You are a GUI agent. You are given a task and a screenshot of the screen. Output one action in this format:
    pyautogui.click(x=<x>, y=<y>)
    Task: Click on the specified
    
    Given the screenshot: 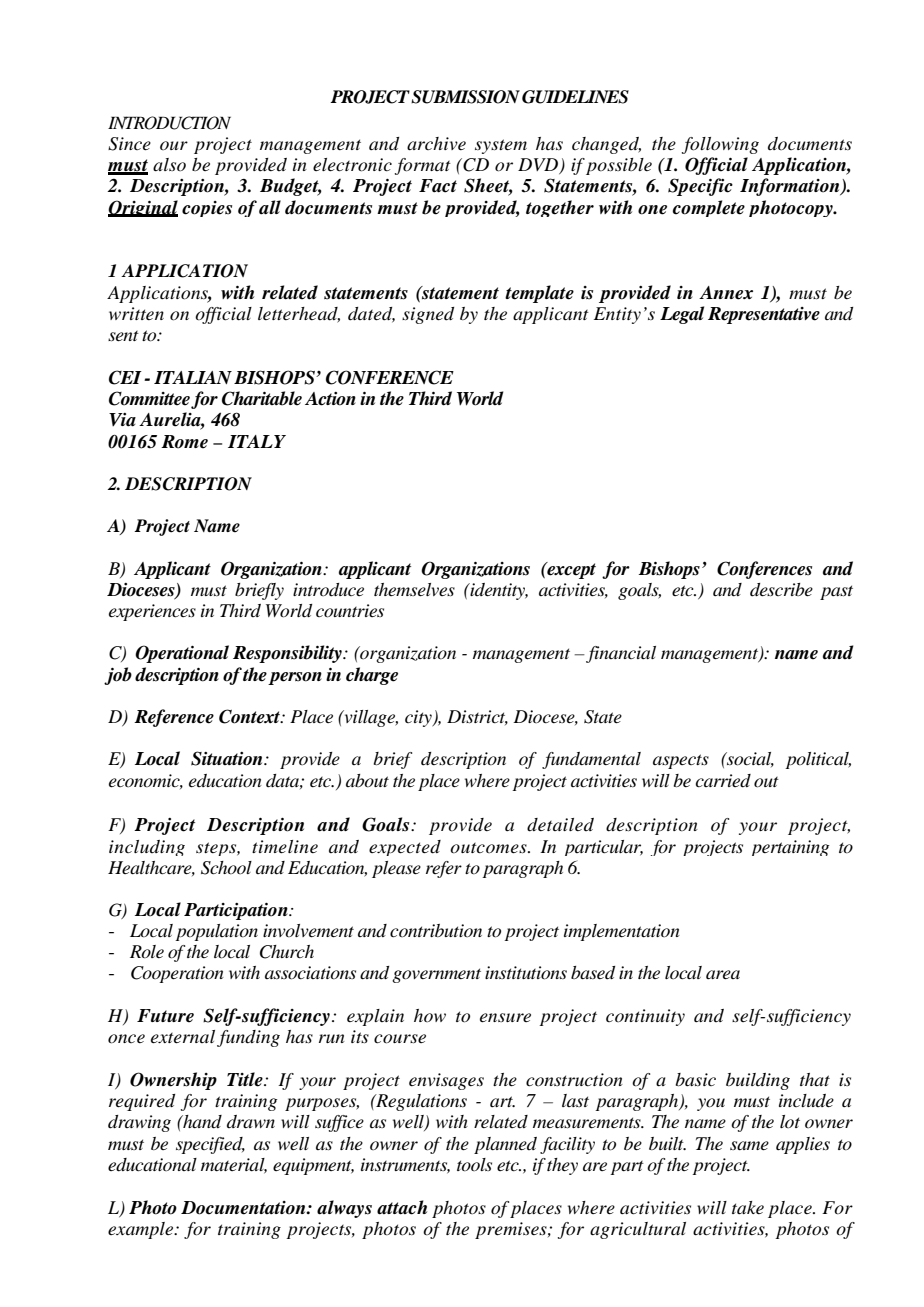 What is the action you would take?
    pyautogui.click(x=210, y=1145)
